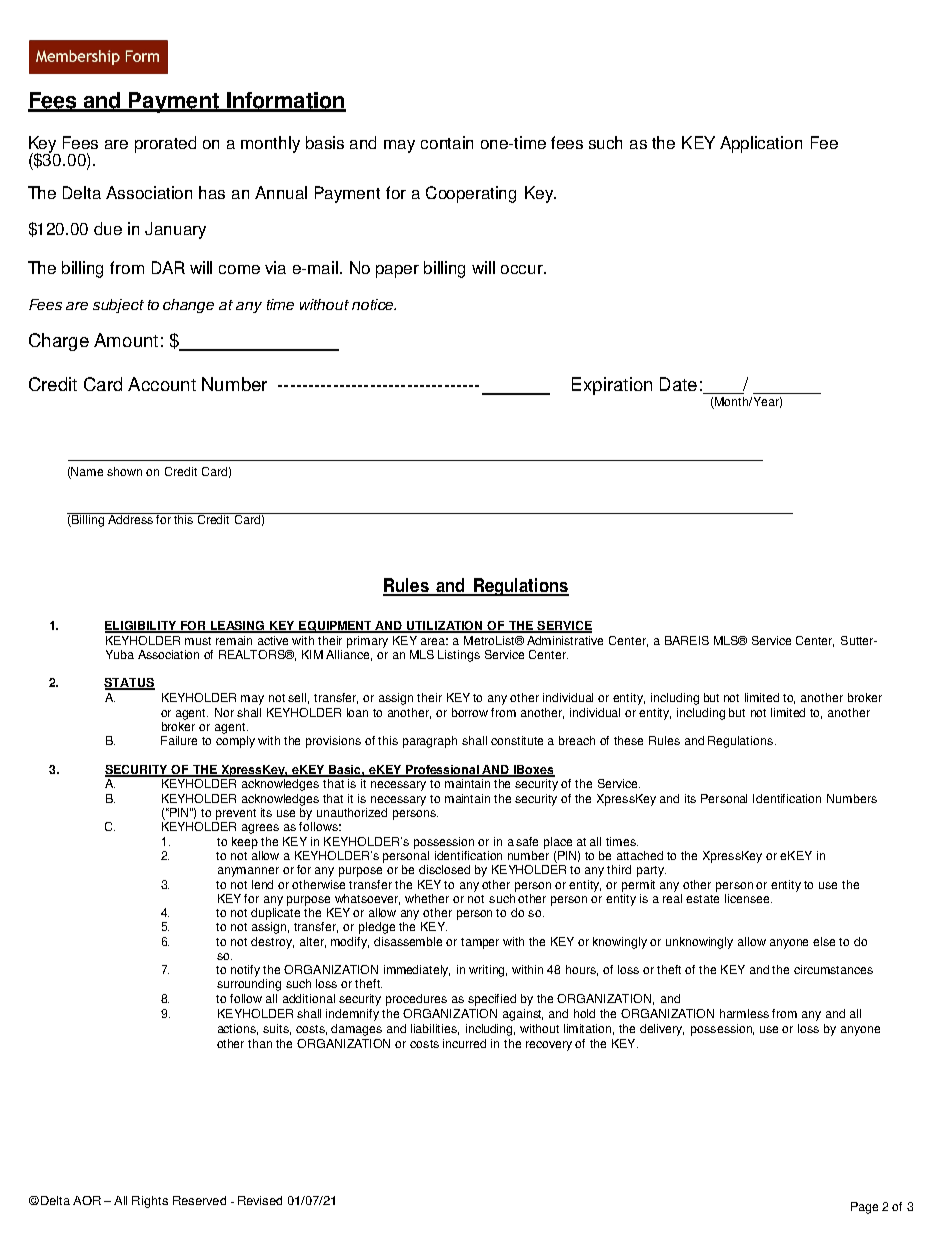 Image resolution: width=952 pixels, height=1233 pixels. Describe the element at coordinates (612, 386) in the image. I see `Expiration` at that location.
